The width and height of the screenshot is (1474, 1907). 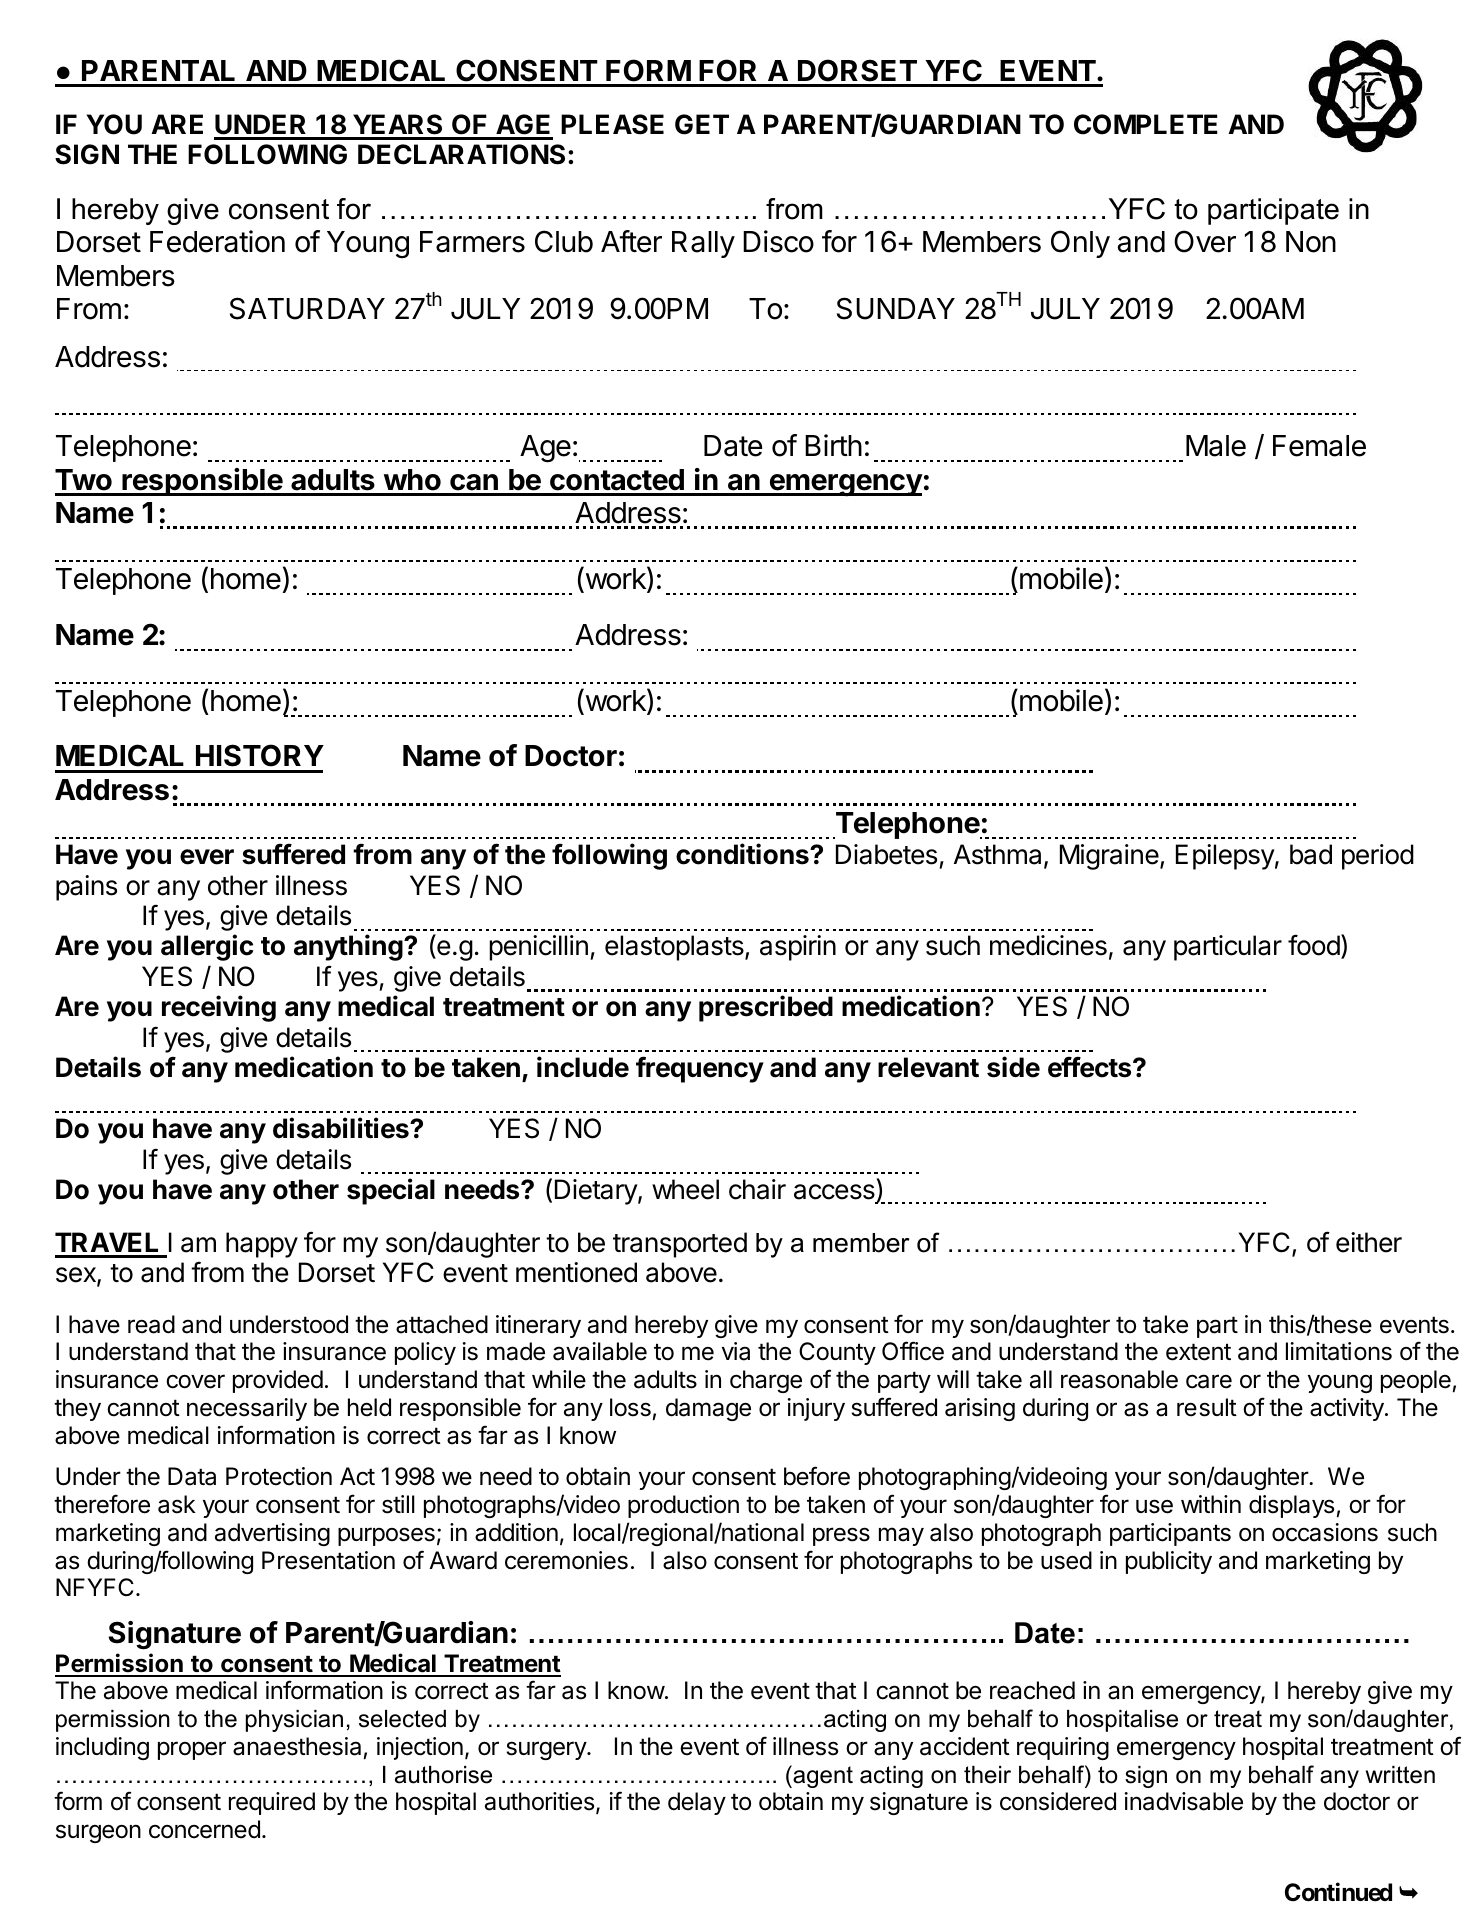 I want to click on prescribed, so click(x=766, y=1008).
